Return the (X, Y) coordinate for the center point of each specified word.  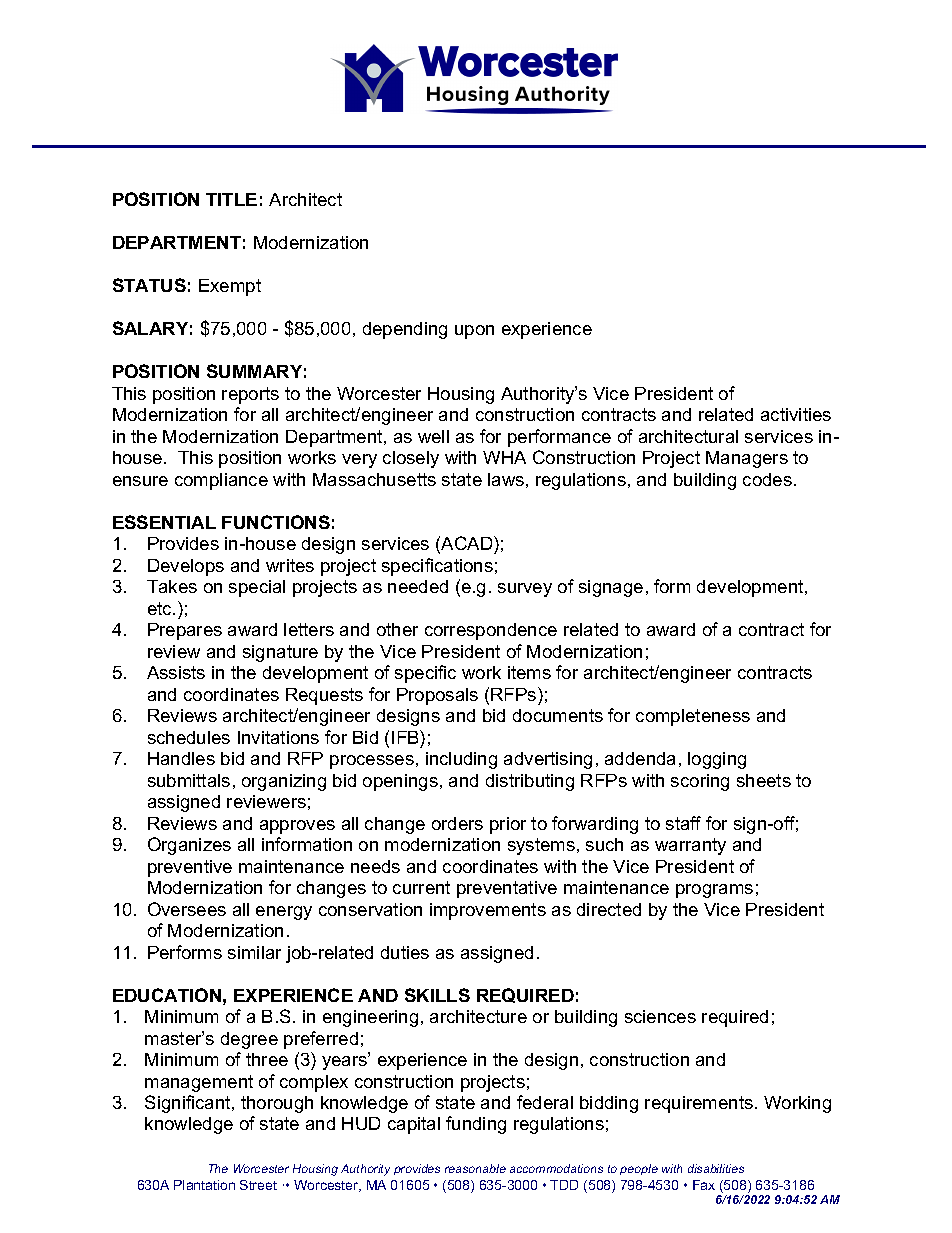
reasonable (475, 1168)
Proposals (437, 696)
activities (796, 414)
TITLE (231, 199)
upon (474, 332)
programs (714, 891)
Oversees (187, 909)
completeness (693, 717)
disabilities (716, 1168)
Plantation (204, 1185)
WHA (504, 457)
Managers (747, 459)
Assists (176, 672)
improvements (488, 911)
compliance (221, 481)
